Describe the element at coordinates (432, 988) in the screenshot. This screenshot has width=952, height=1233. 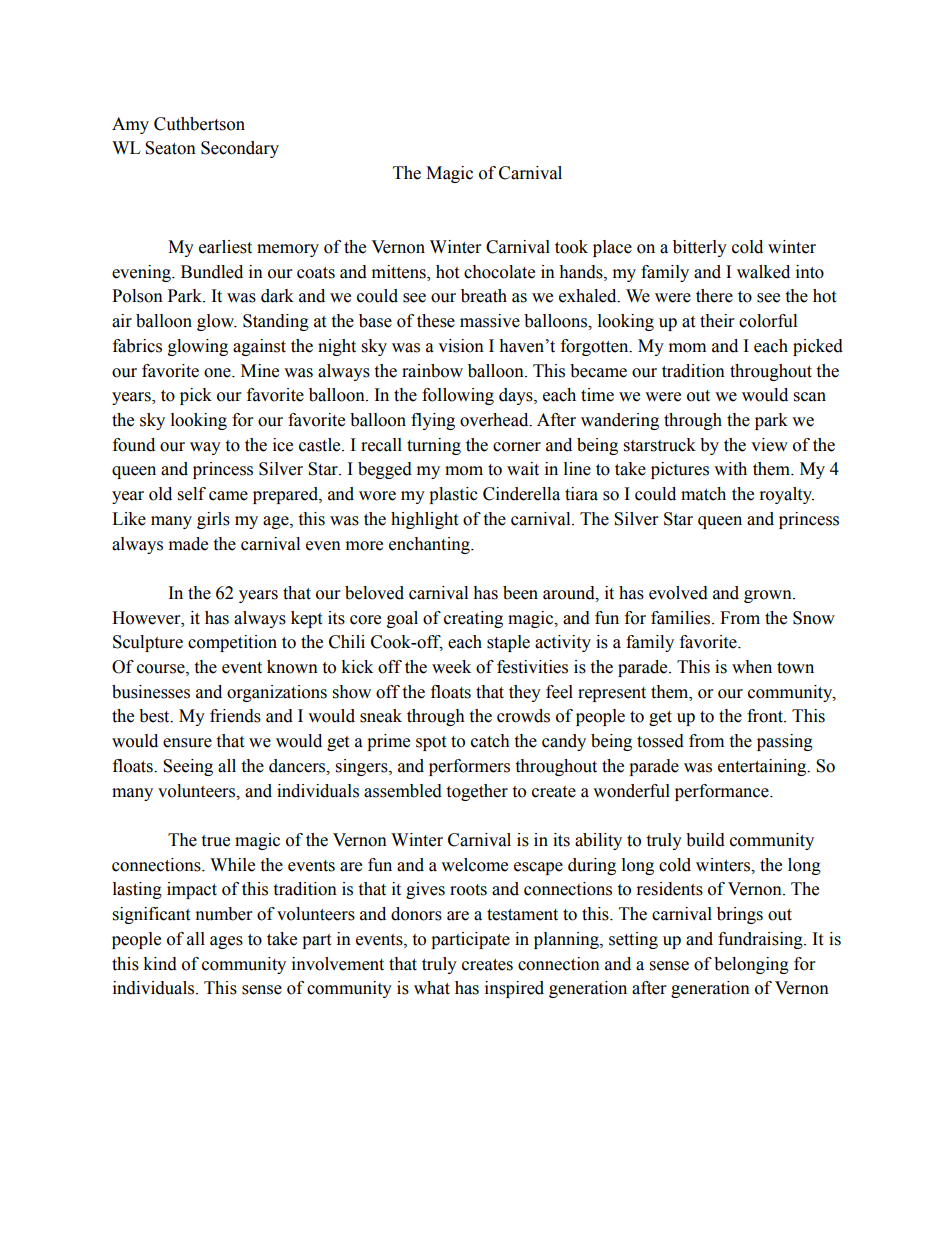
I see `what` at that location.
